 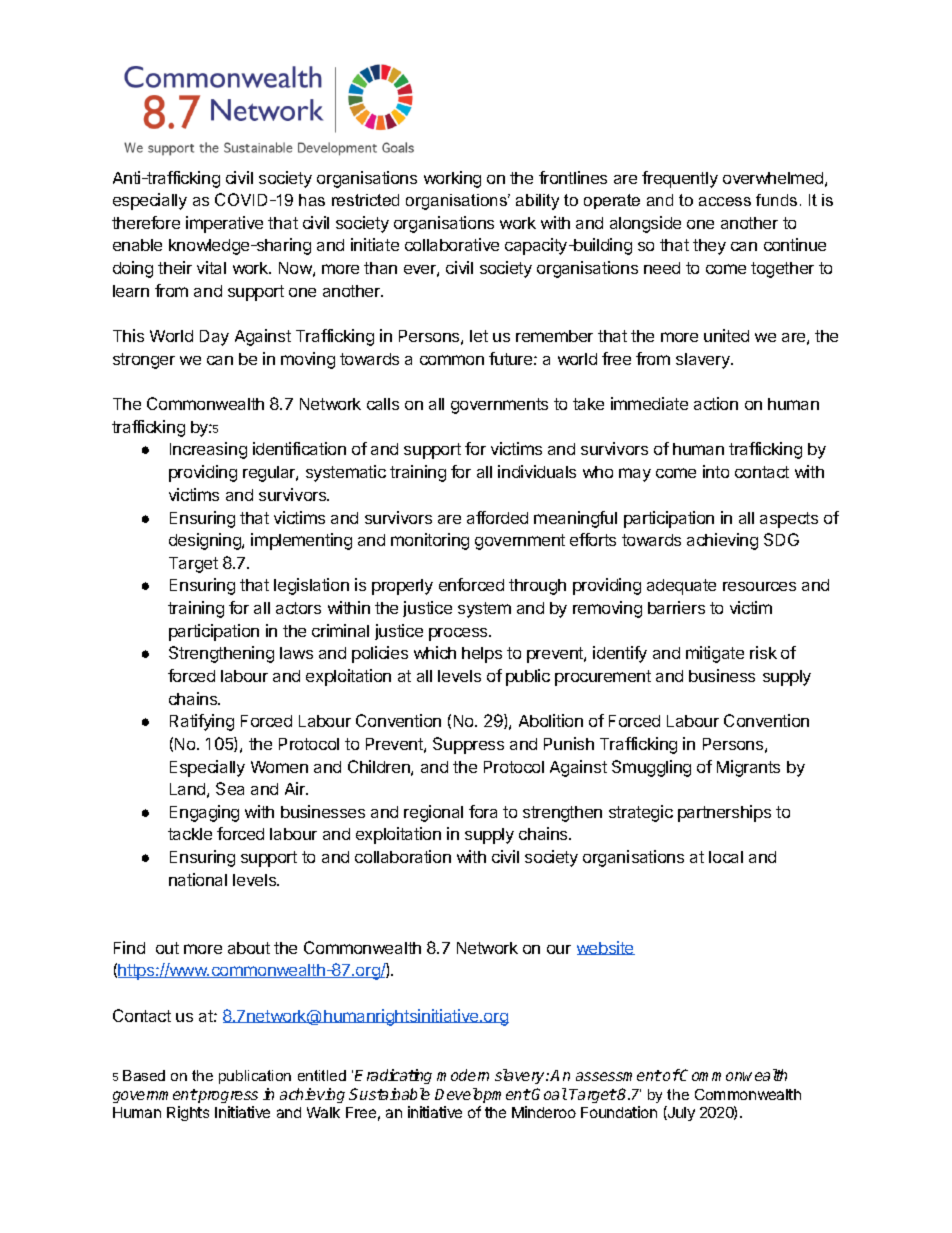 What do you see at coordinates (463, 1075) in the screenshot?
I see `modern` at bounding box center [463, 1075].
